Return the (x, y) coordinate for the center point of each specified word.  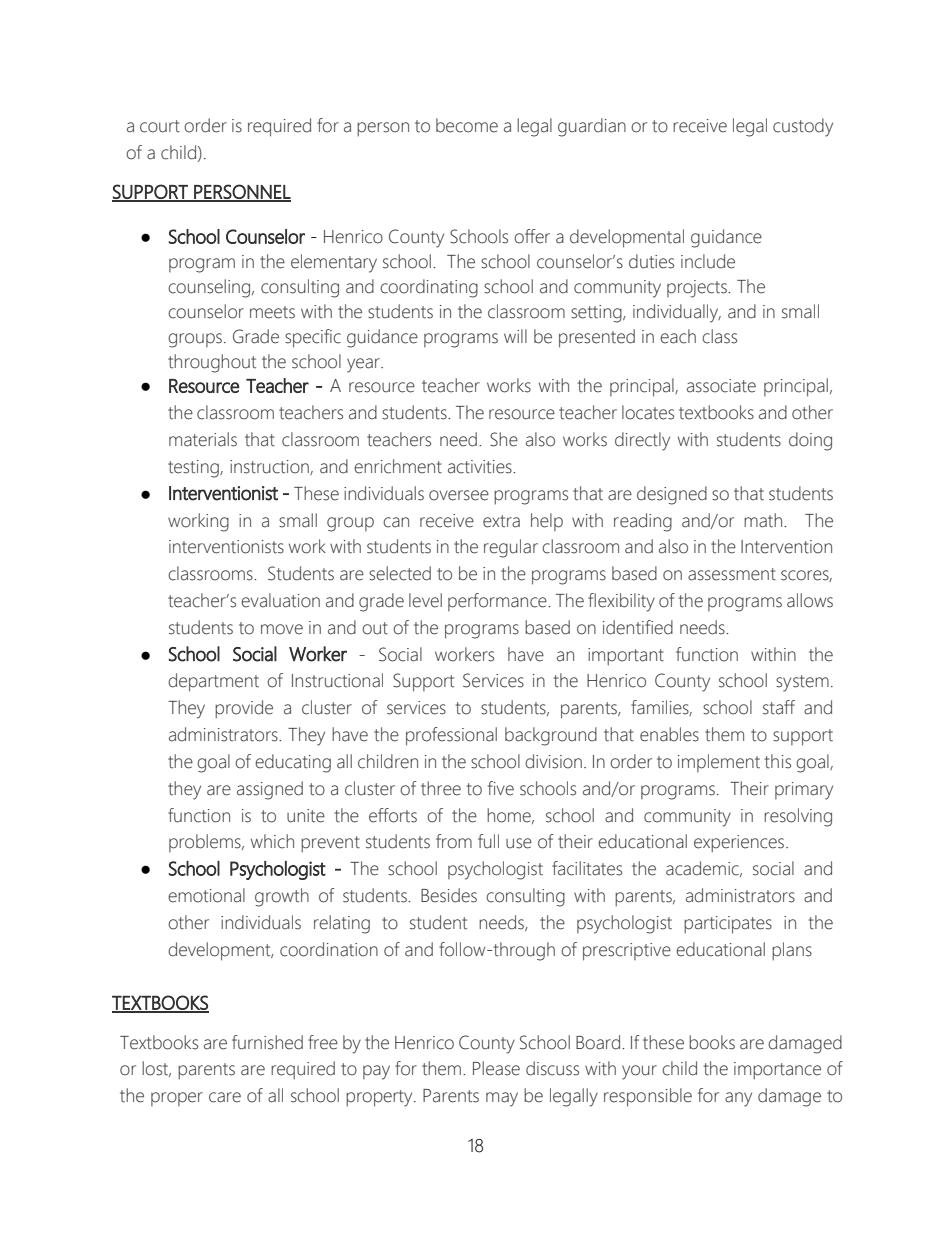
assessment (732, 574)
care (225, 1097)
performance (498, 602)
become (467, 125)
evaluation (280, 600)
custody (803, 127)
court (160, 126)
